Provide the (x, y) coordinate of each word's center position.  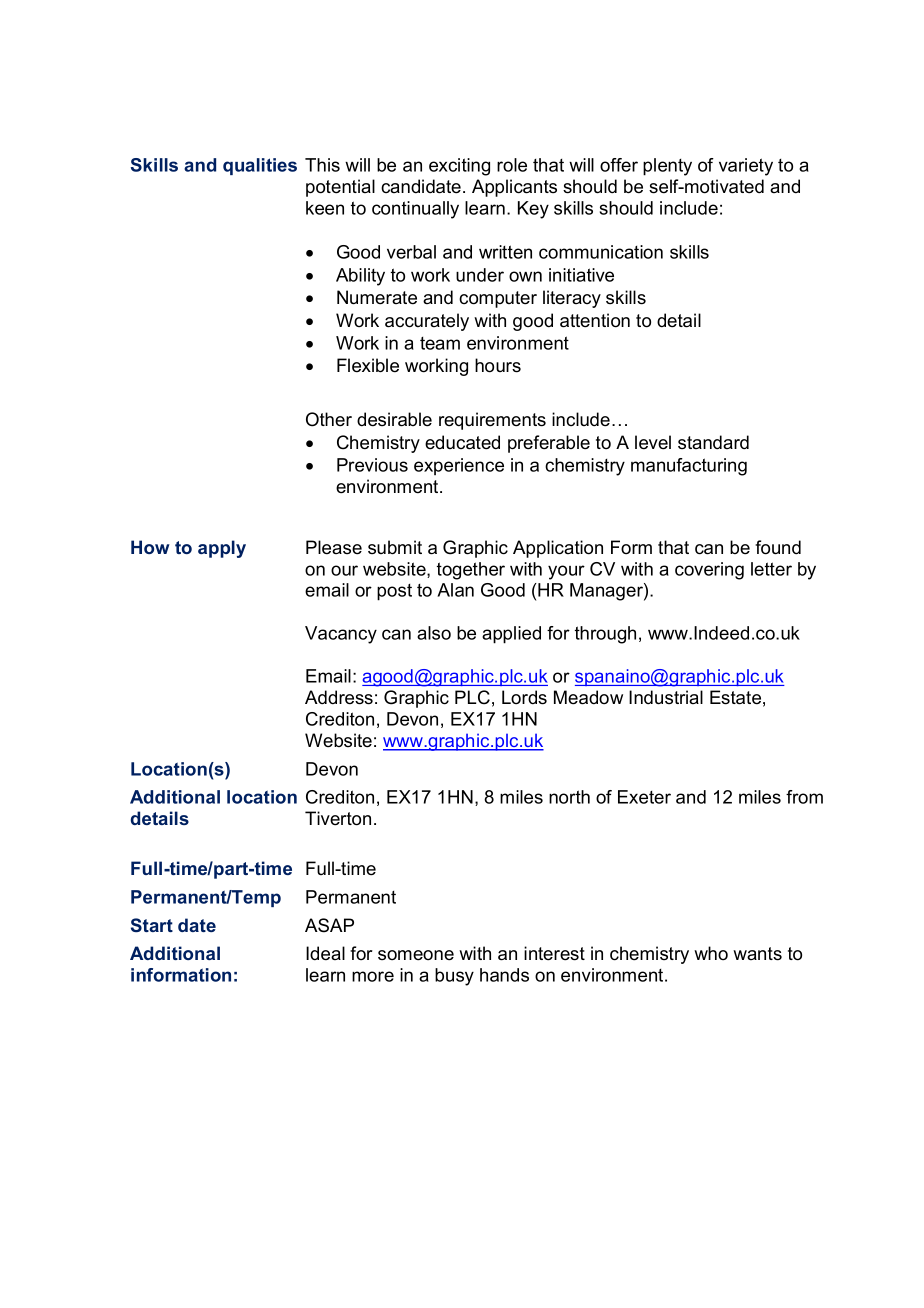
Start (152, 925)
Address (339, 697)
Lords (524, 697)
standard (713, 442)
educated (462, 442)
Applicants (514, 188)
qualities (260, 166)
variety (746, 167)
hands (504, 975)
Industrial (666, 697)
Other (329, 419)
